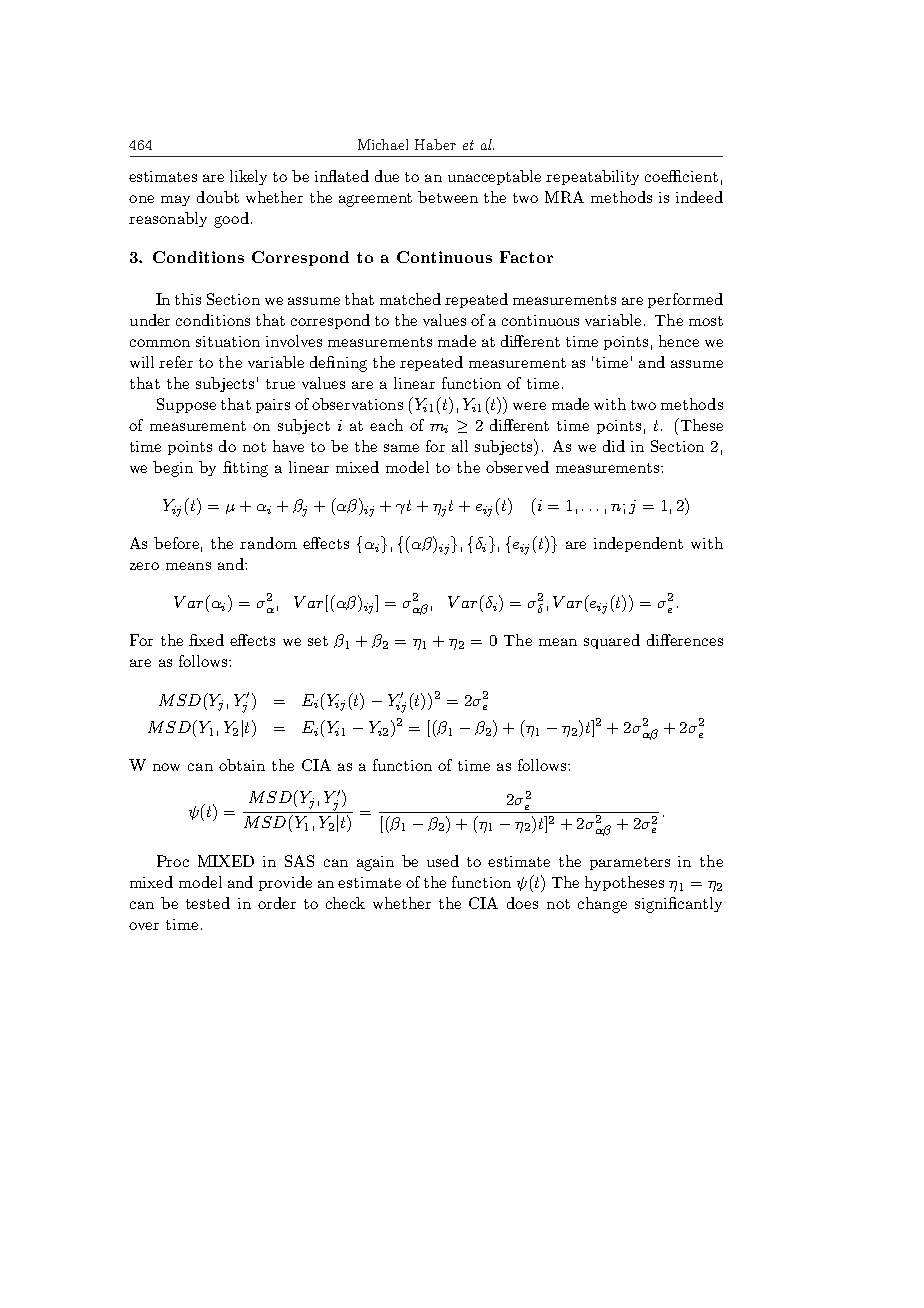 The image size is (924, 1308). What do you see at coordinates (679, 341) in the screenshot?
I see `hence` at bounding box center [679, 341].
